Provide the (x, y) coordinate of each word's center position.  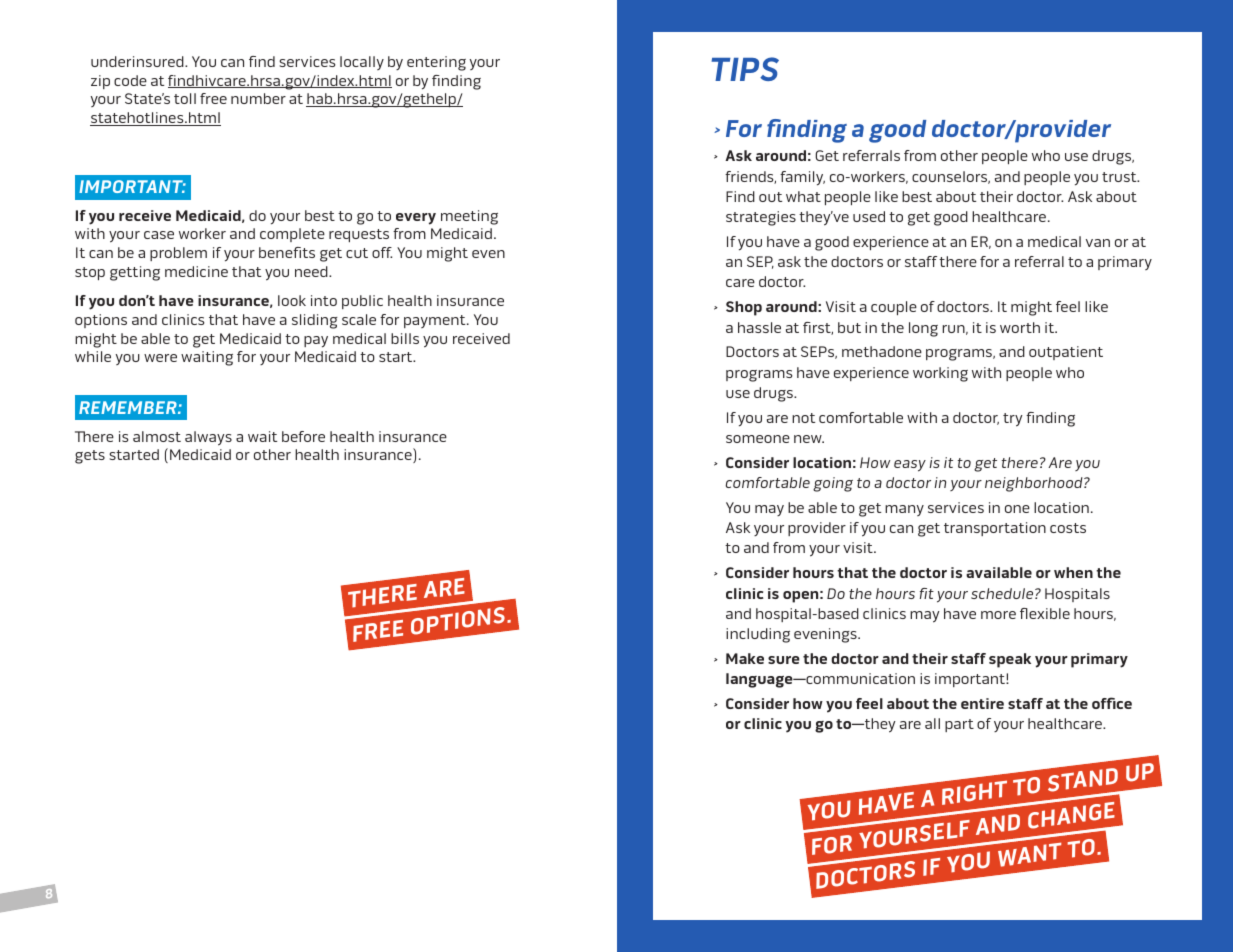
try (1013, 420)
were (160, 358)
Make (745, 658)
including (758, 635)
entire (982, 703)
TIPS (745, 69)
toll (185, 98)
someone (758, 439)
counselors (951, 177)
